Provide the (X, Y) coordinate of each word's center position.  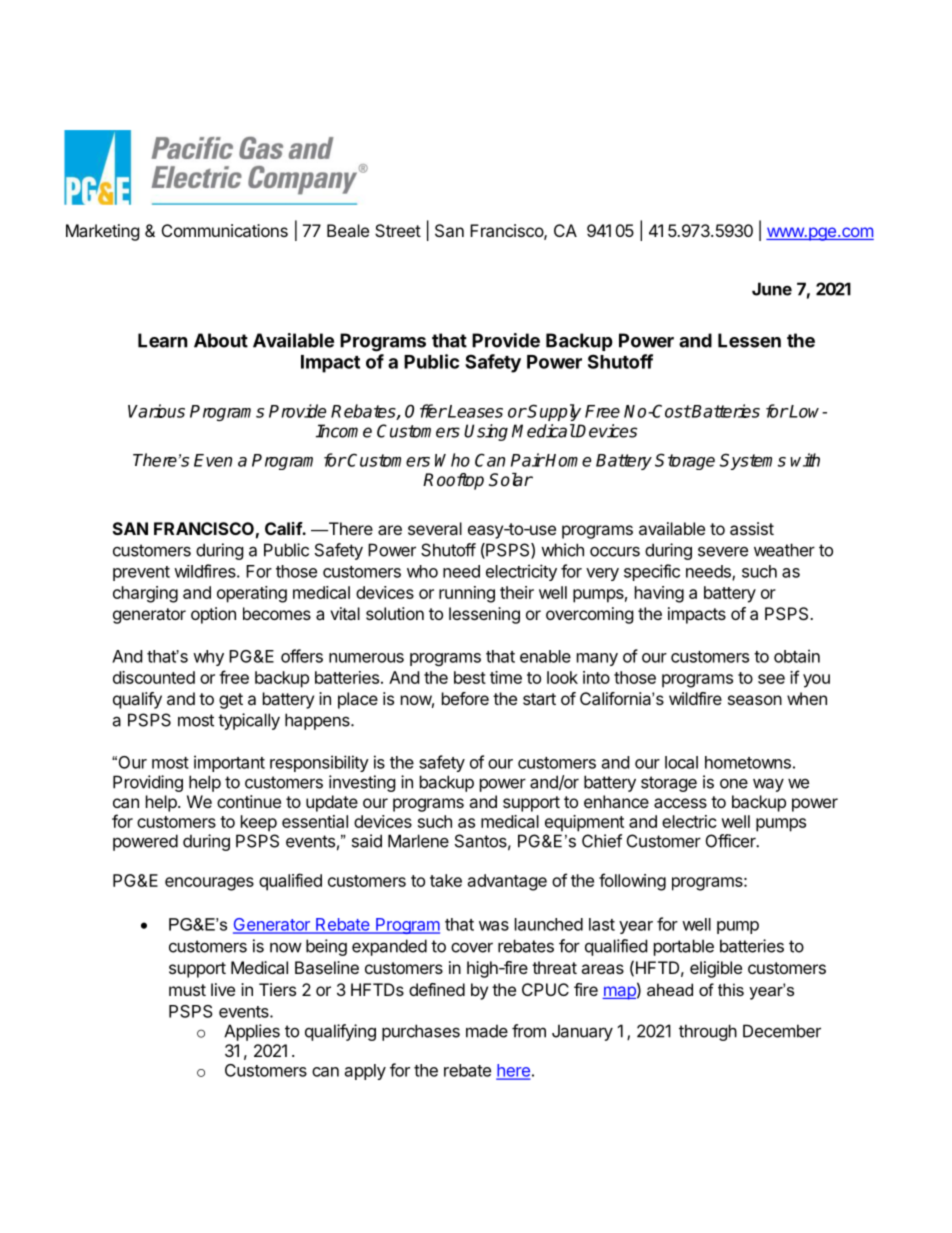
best (470, 677)
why (208, 658)
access (680, 803)
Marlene (418, 841)
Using (486, 432)
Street (398, 230)
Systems (752, 461)
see (771, 679)
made (487, 1031)
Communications (225, 230)
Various (156, 411)
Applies (252, 1032)
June (772, 289)
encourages (209, 884)
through (708, 1032)
